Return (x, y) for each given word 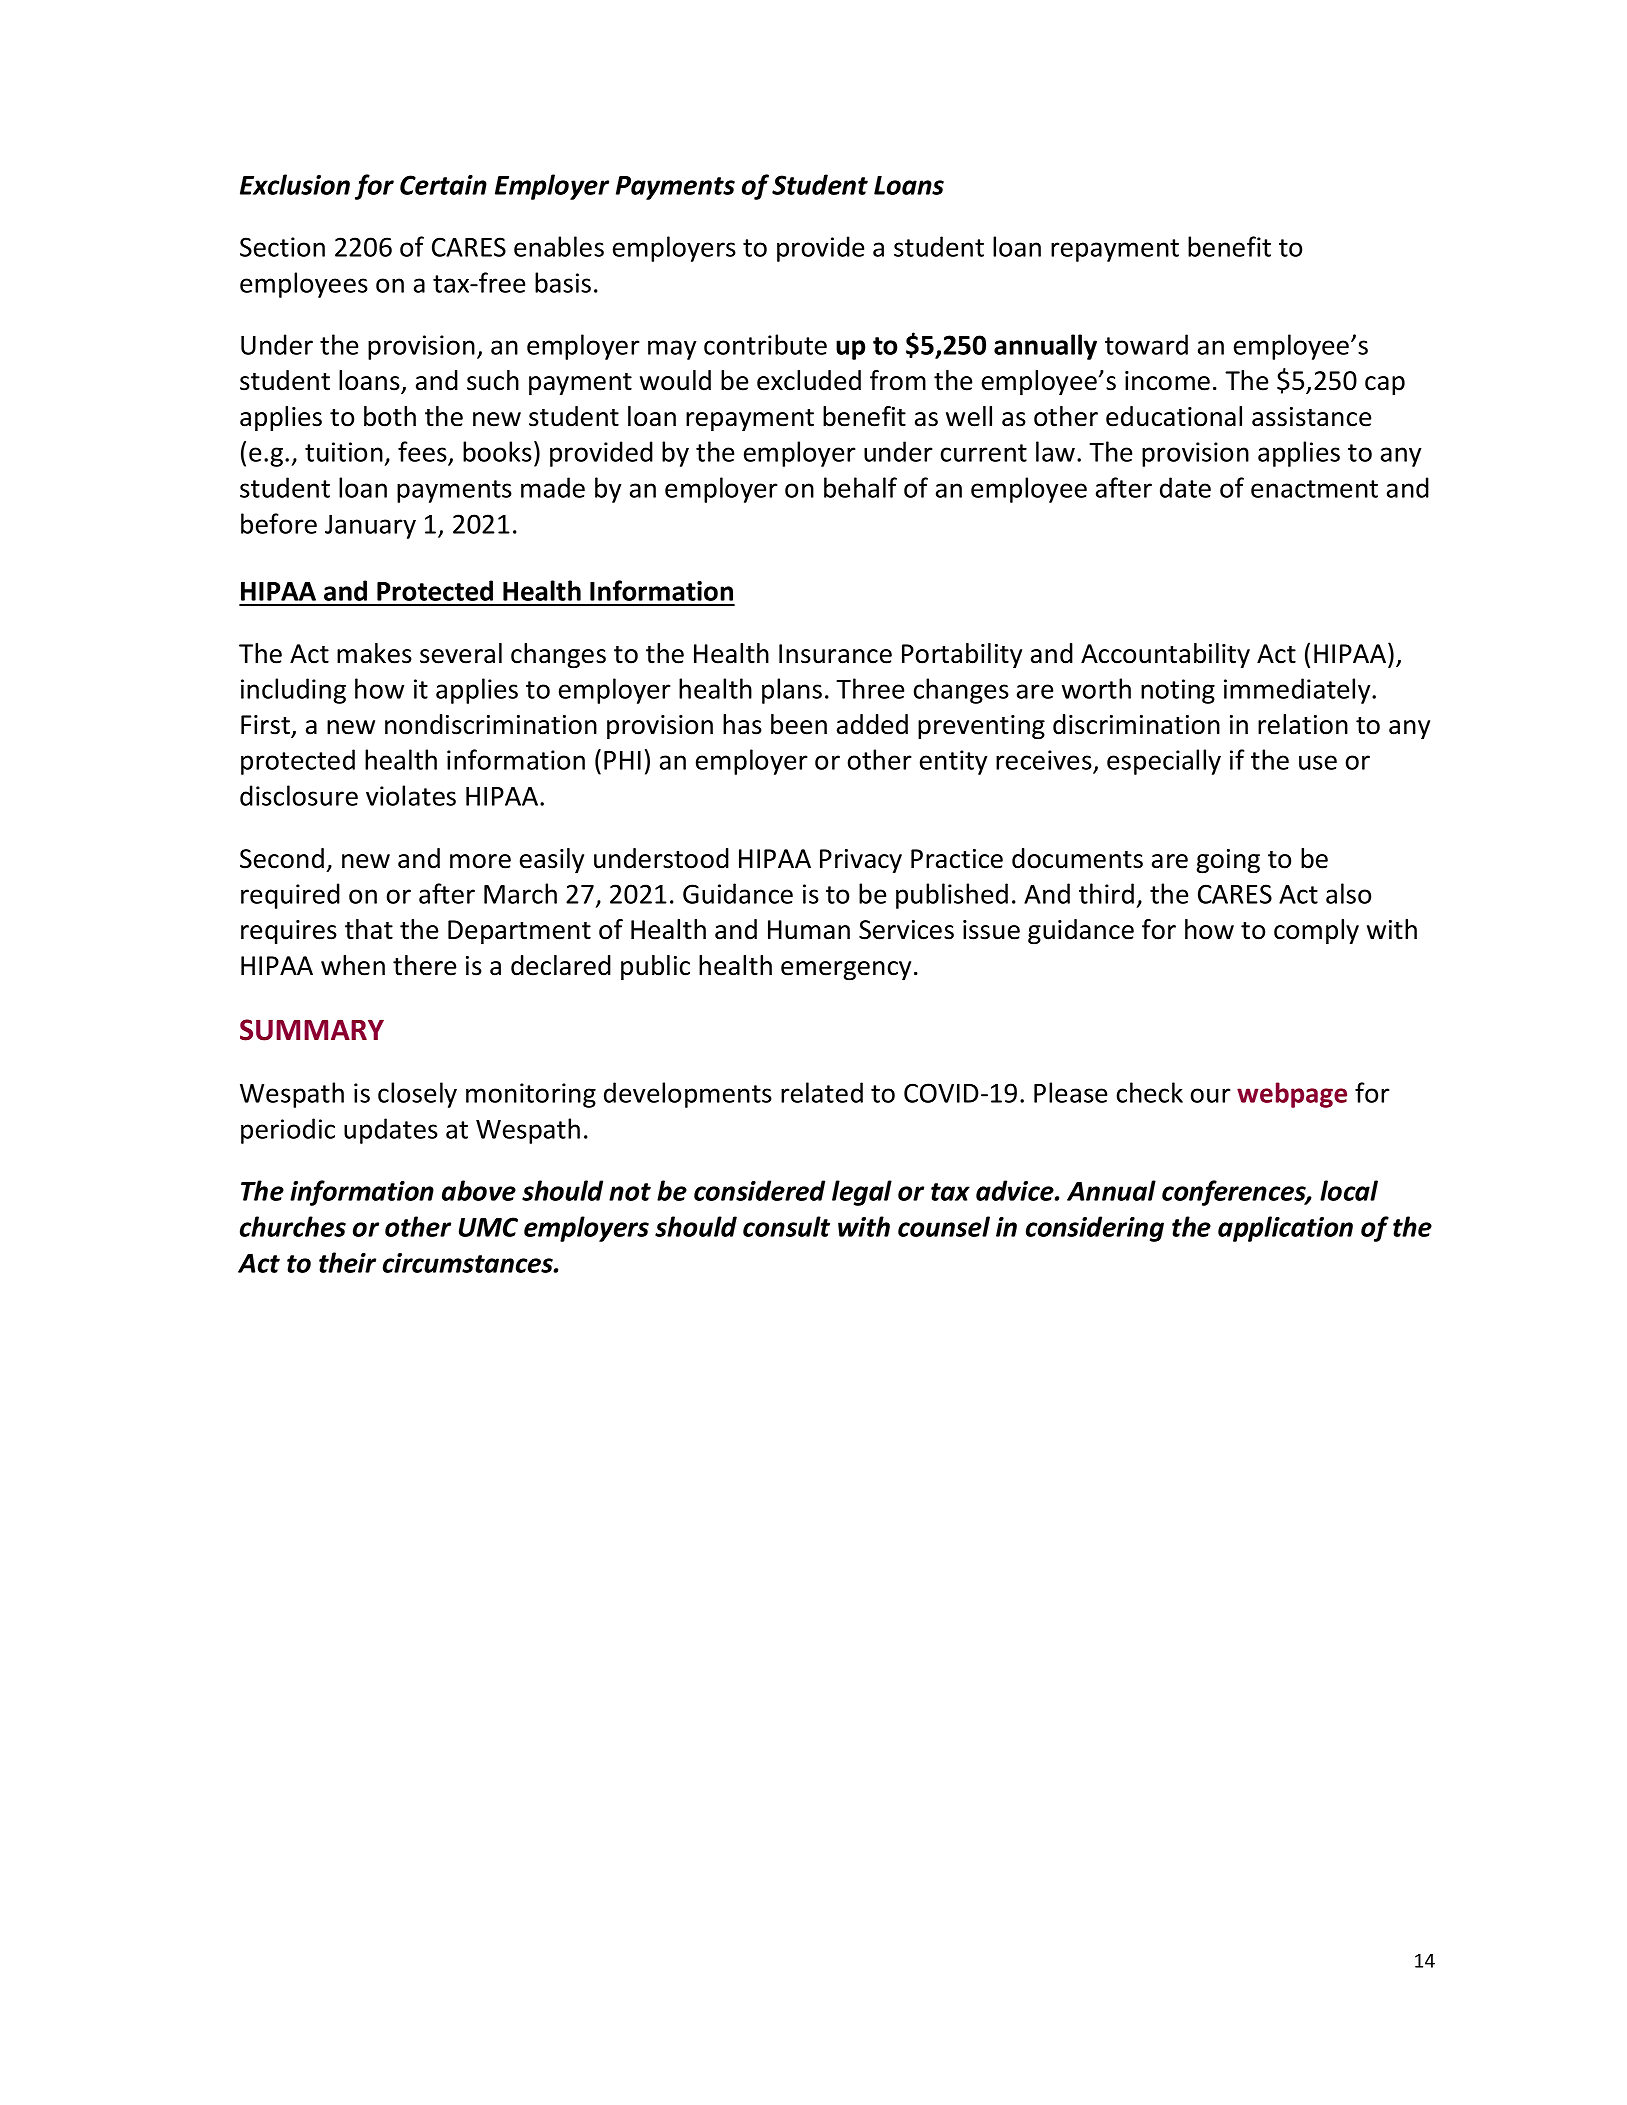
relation (1303, 724)
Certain (443, 185)
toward (1146, 344)
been (799, 724)
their (347, 1262)
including (293, 691)
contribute (765, 344)
